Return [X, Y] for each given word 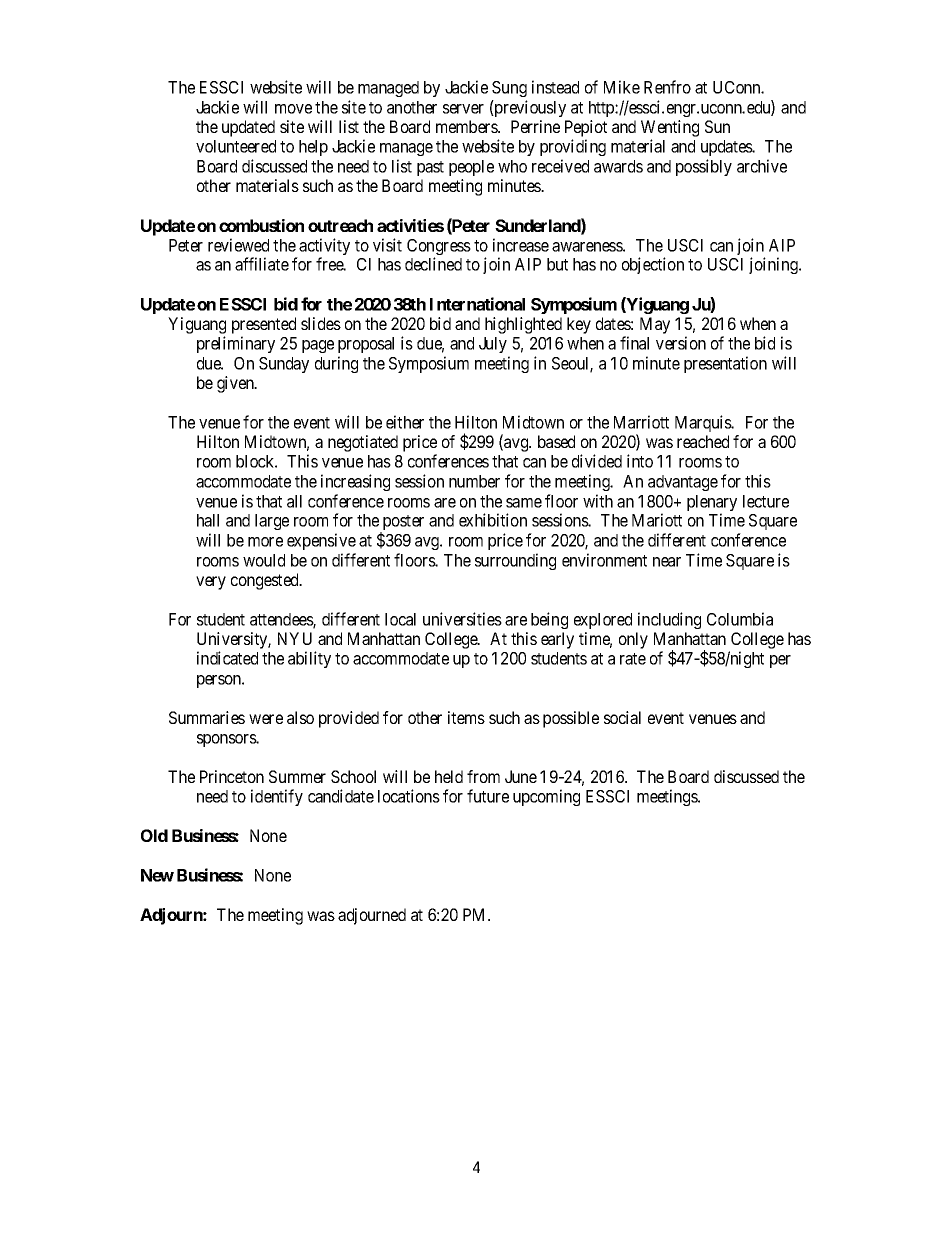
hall [208, 520]
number [474, 481]
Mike [622, 87]
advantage [683, 483]
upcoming [546, 797]
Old [154, 835]
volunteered [236, 146]
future [488, 796]
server [463, 109]
